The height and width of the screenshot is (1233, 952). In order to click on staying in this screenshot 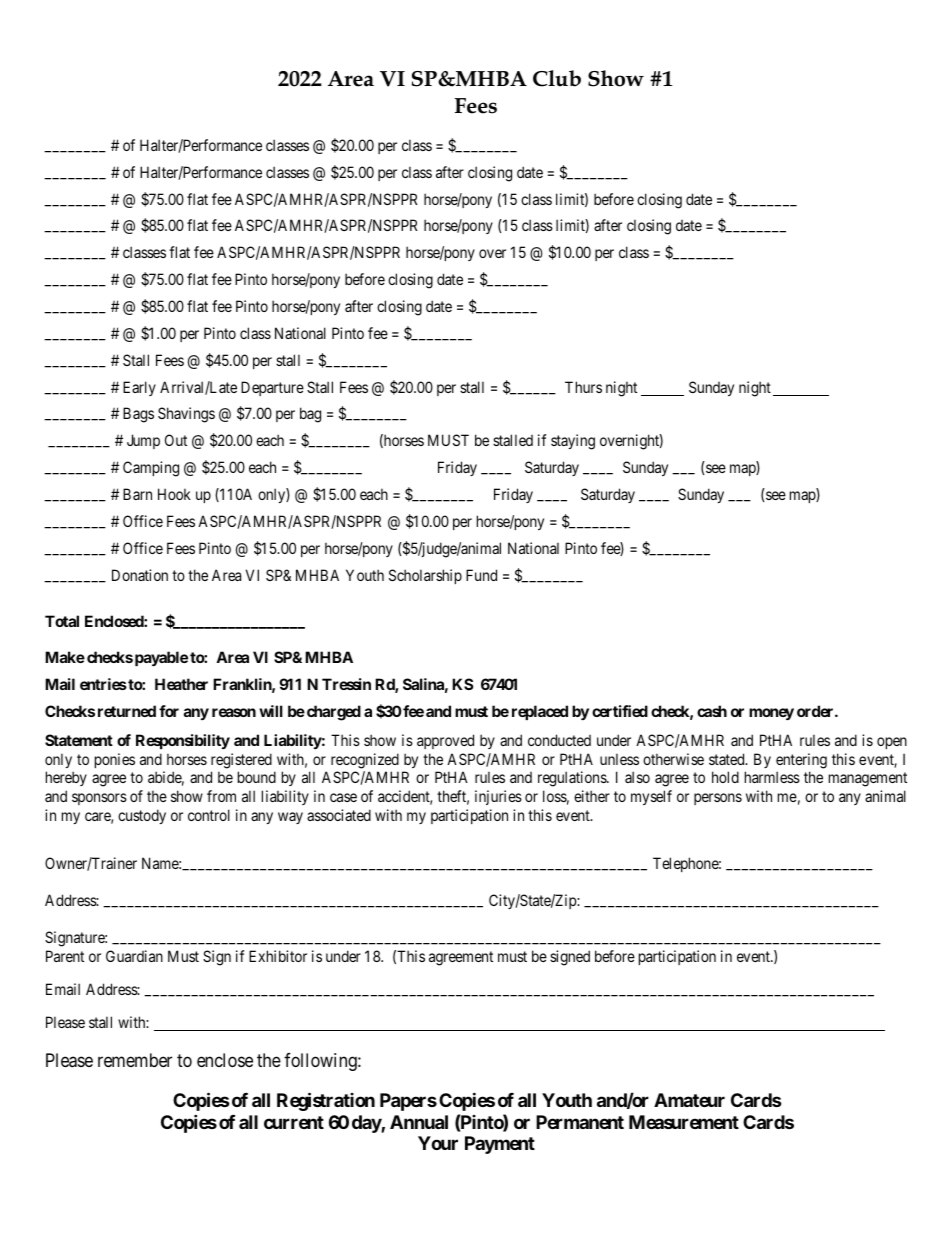, I will do `click(573, 442)`.
